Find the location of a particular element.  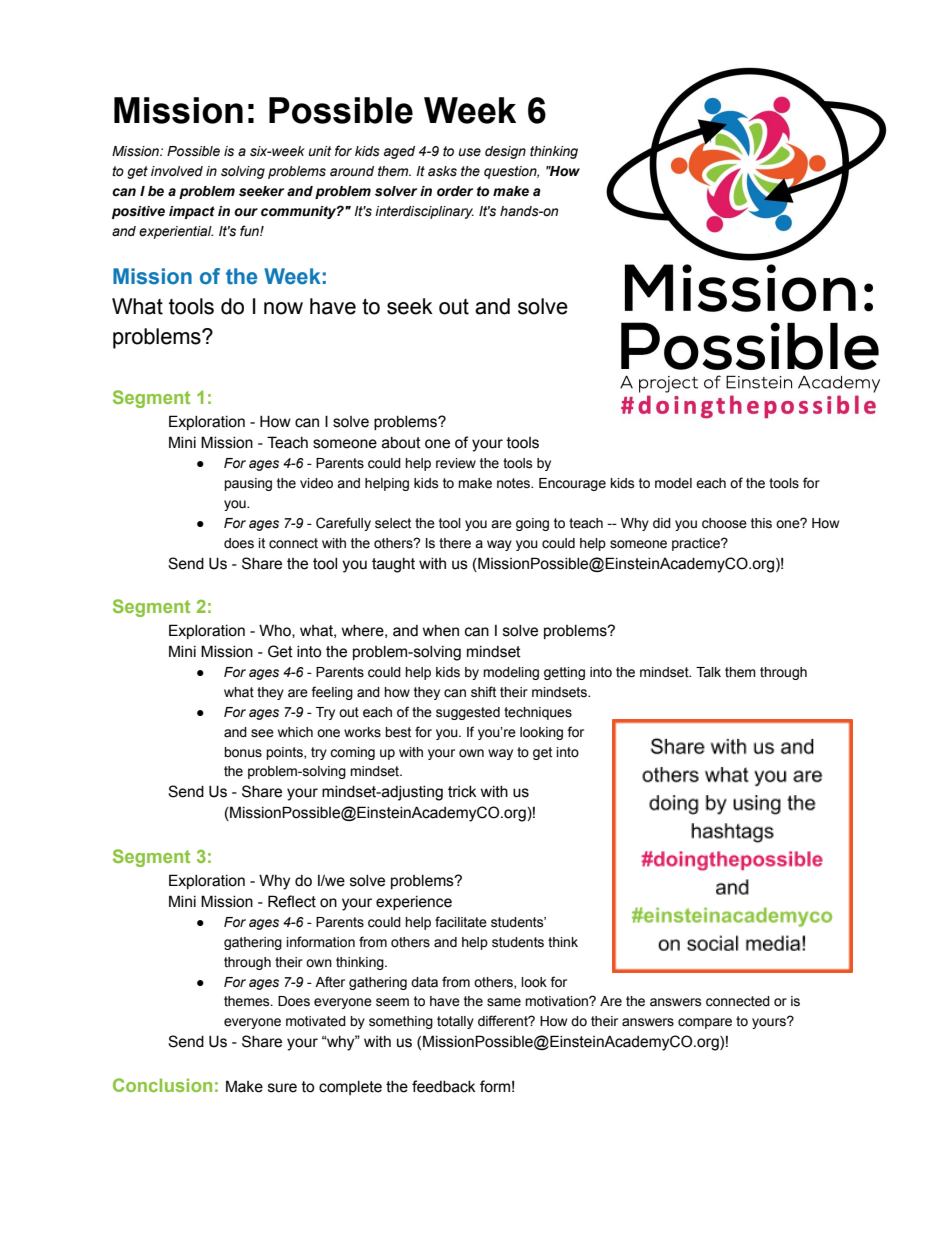

trick is located at coordinates (462, 792).
